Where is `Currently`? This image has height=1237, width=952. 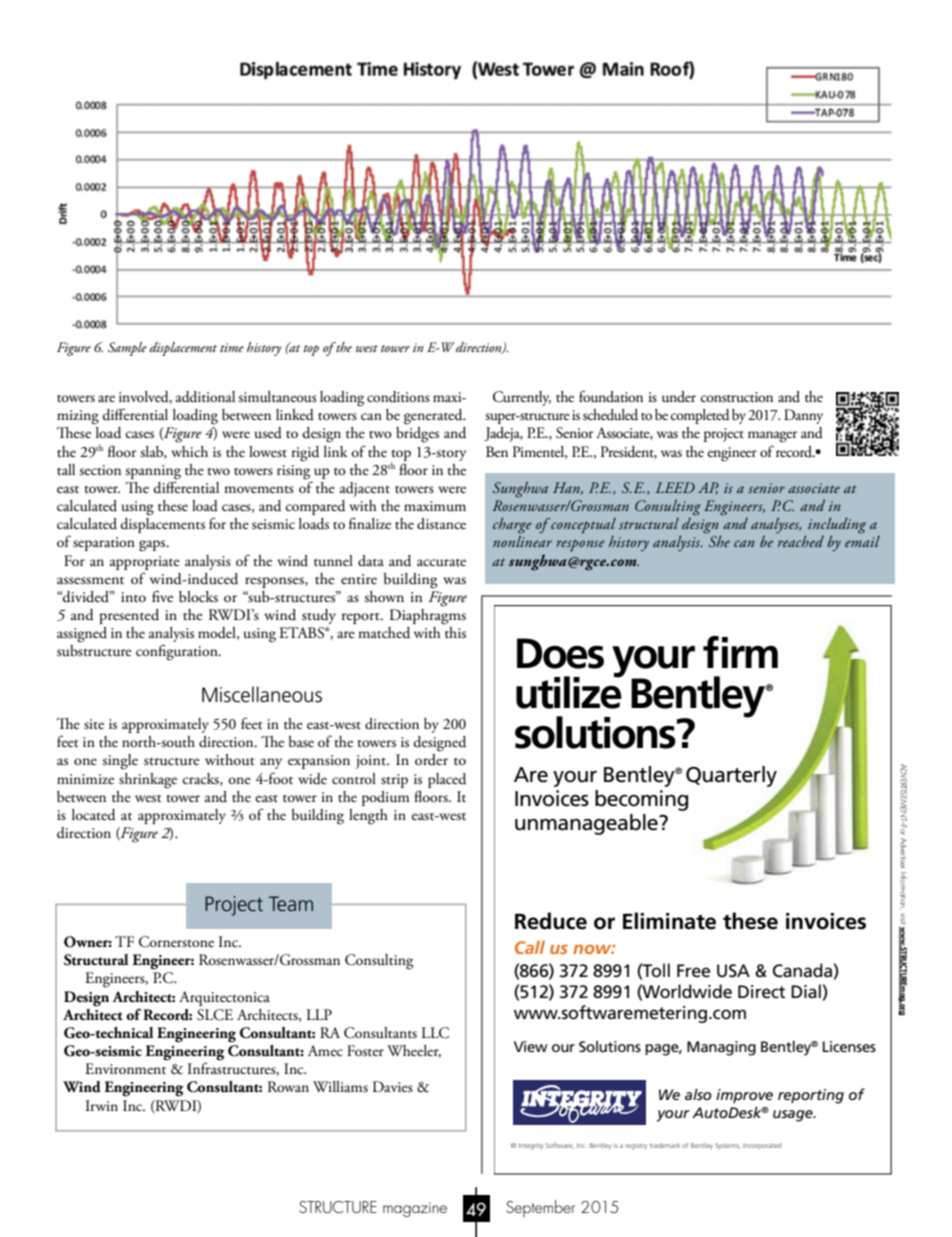
Currently is located at coordinates (522, 398).
